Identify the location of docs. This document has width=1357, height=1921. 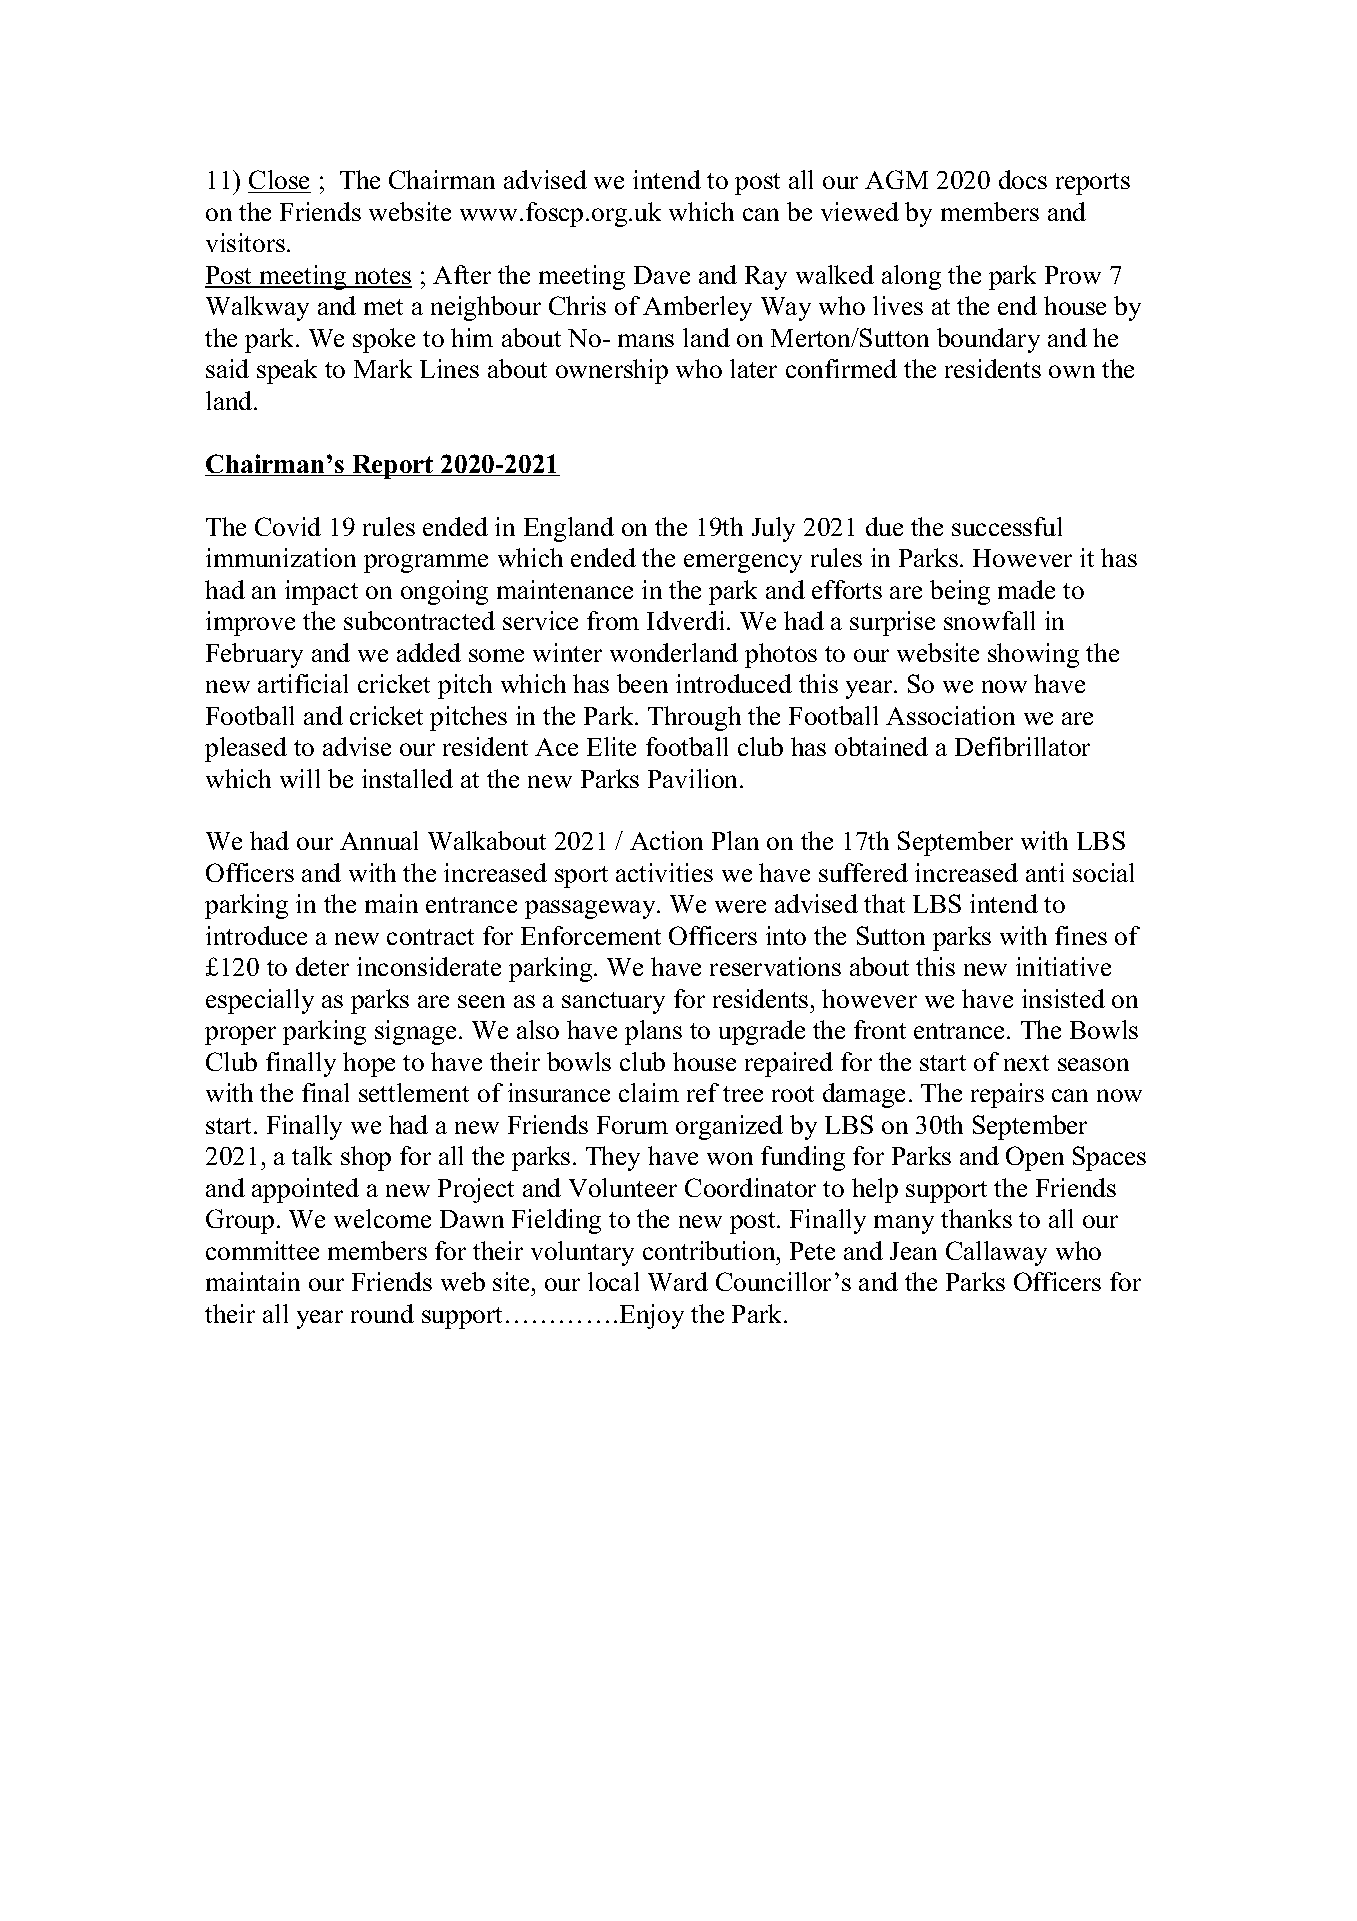
(1023, 179).
